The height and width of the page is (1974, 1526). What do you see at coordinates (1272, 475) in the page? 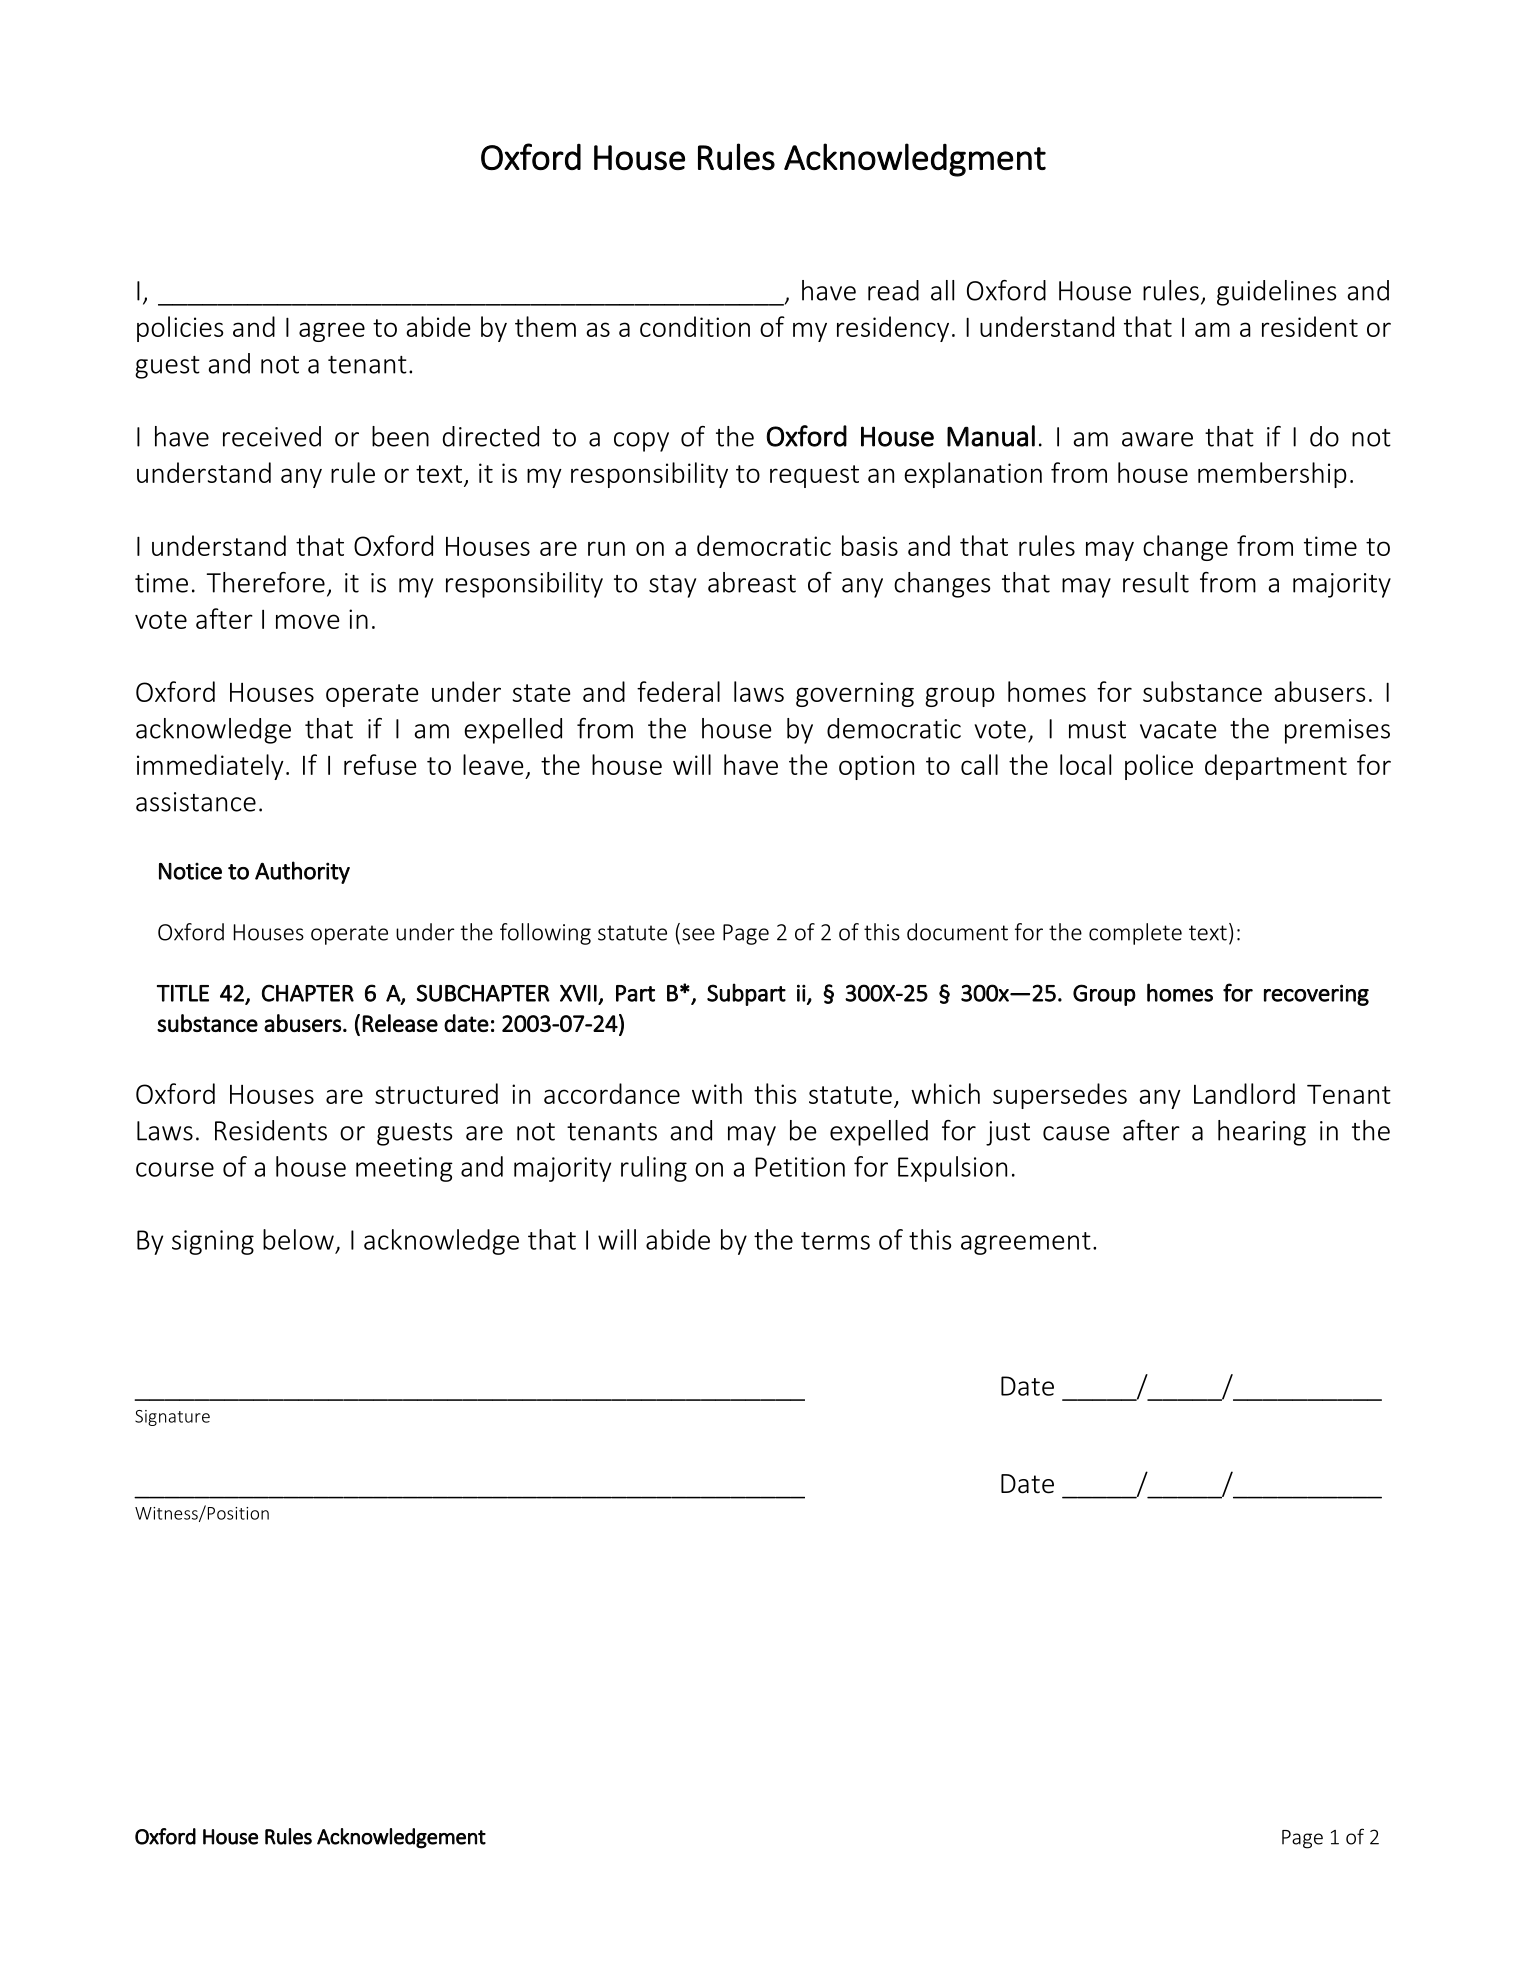
I see `membership` at bounding box center [1272, 475].
